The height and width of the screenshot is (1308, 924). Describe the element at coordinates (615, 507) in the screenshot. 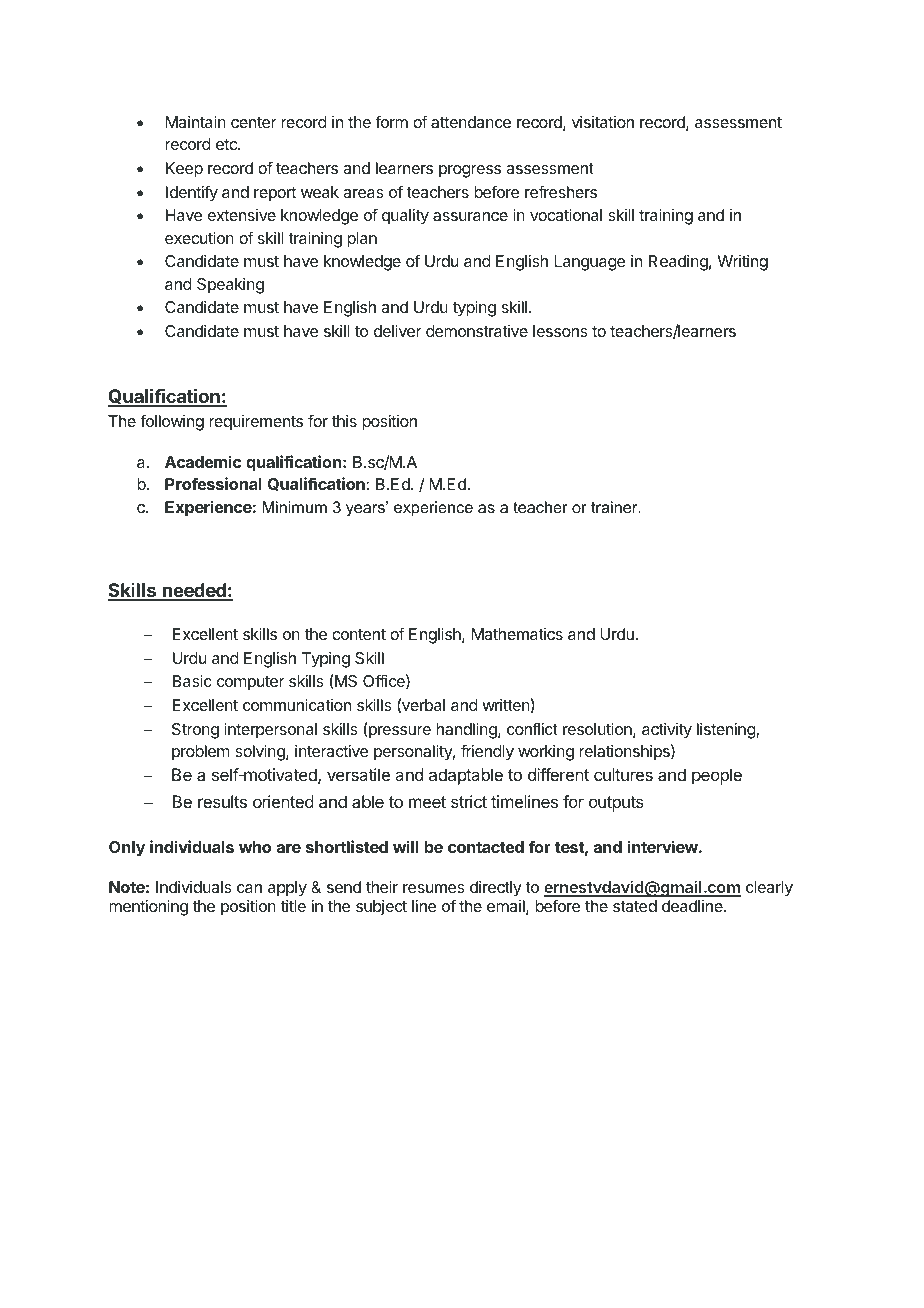

I see `trainer` at that location.
